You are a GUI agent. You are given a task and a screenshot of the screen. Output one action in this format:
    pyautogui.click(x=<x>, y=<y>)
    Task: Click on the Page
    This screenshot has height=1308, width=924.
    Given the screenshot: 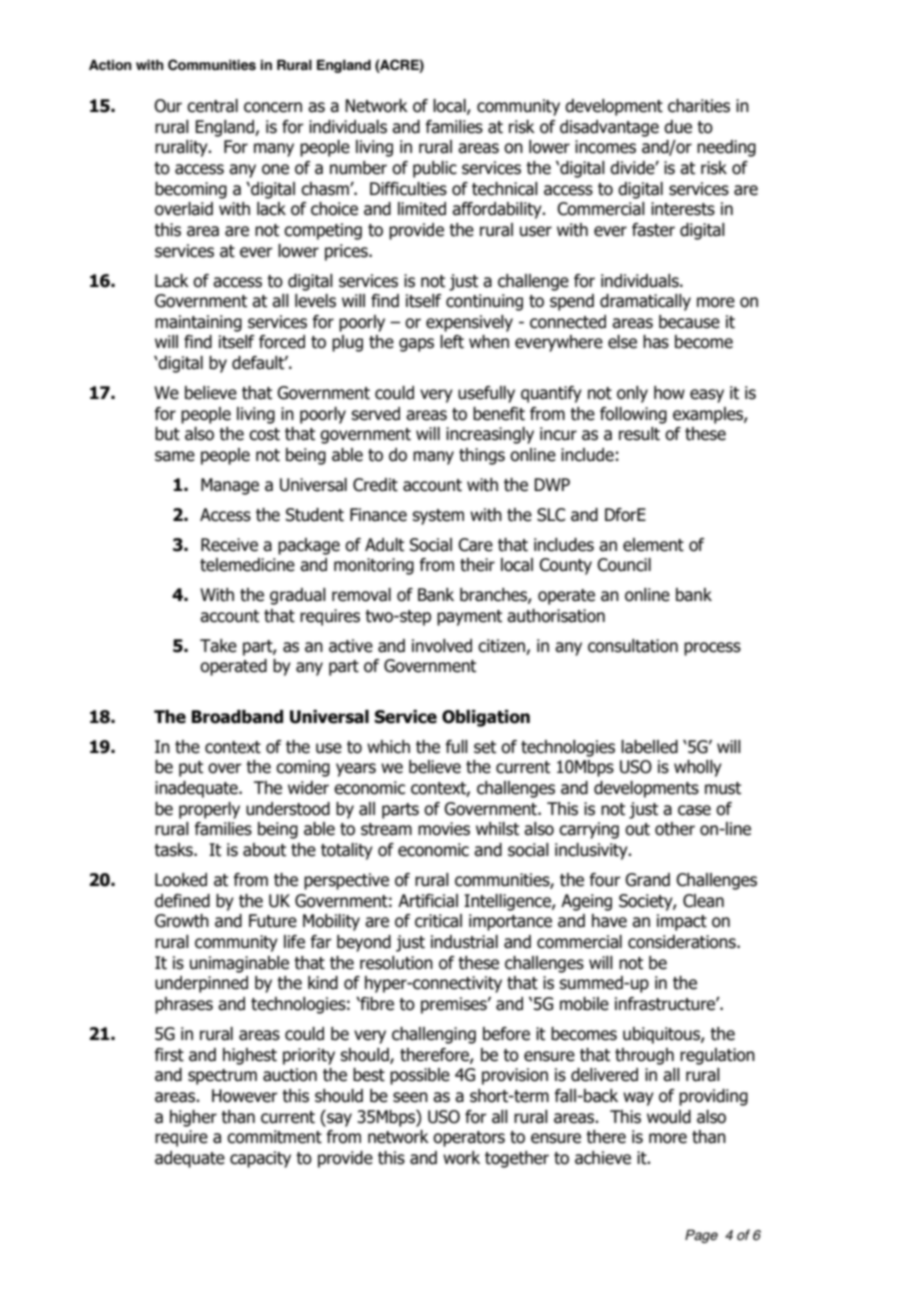 What is the action you would take?
    pyautogui.click(x=701, y=1236)
